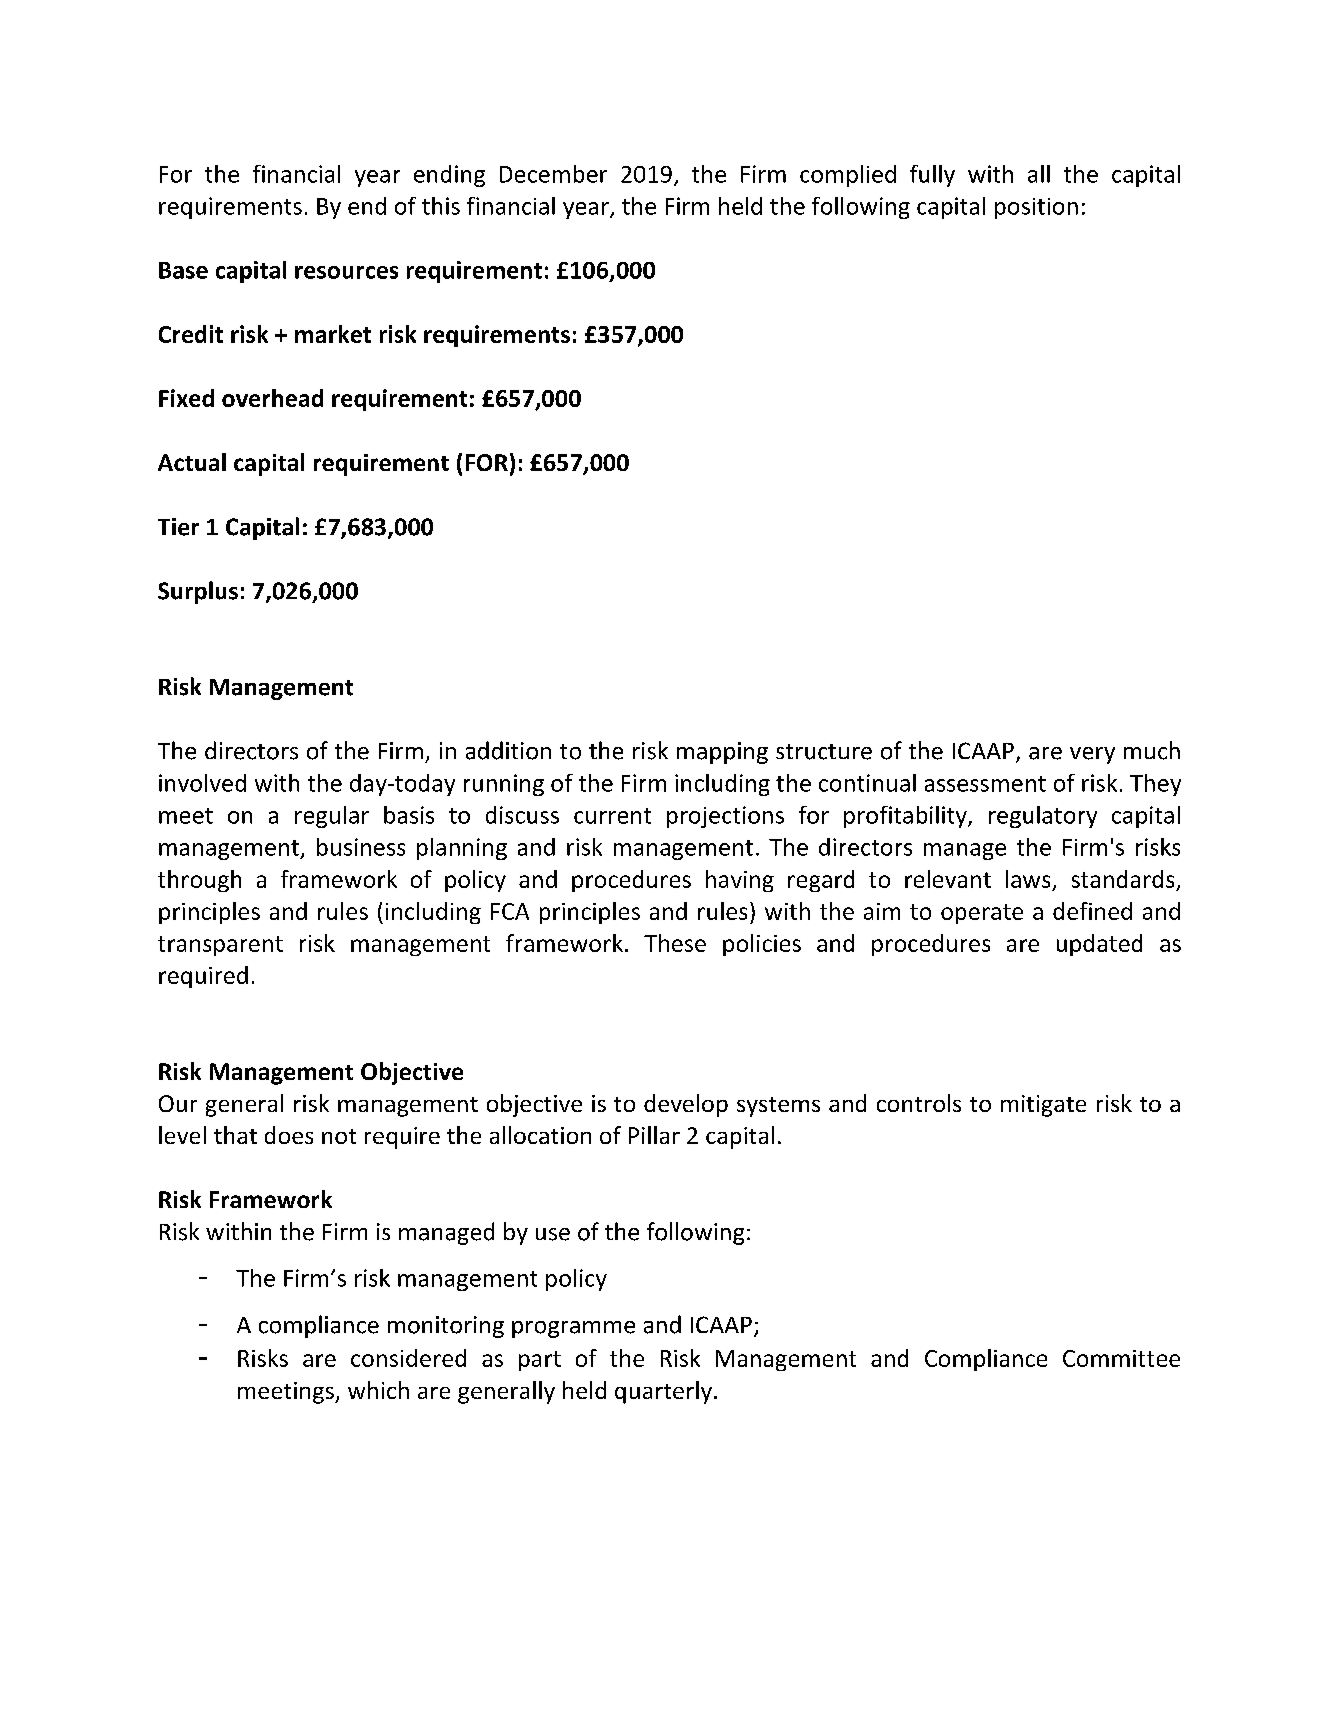 The height and width of the document is (1733, 1339). What do you see at coordinates (346, 272) in the document?
I see `resources` at bounding box center [346, 272].
